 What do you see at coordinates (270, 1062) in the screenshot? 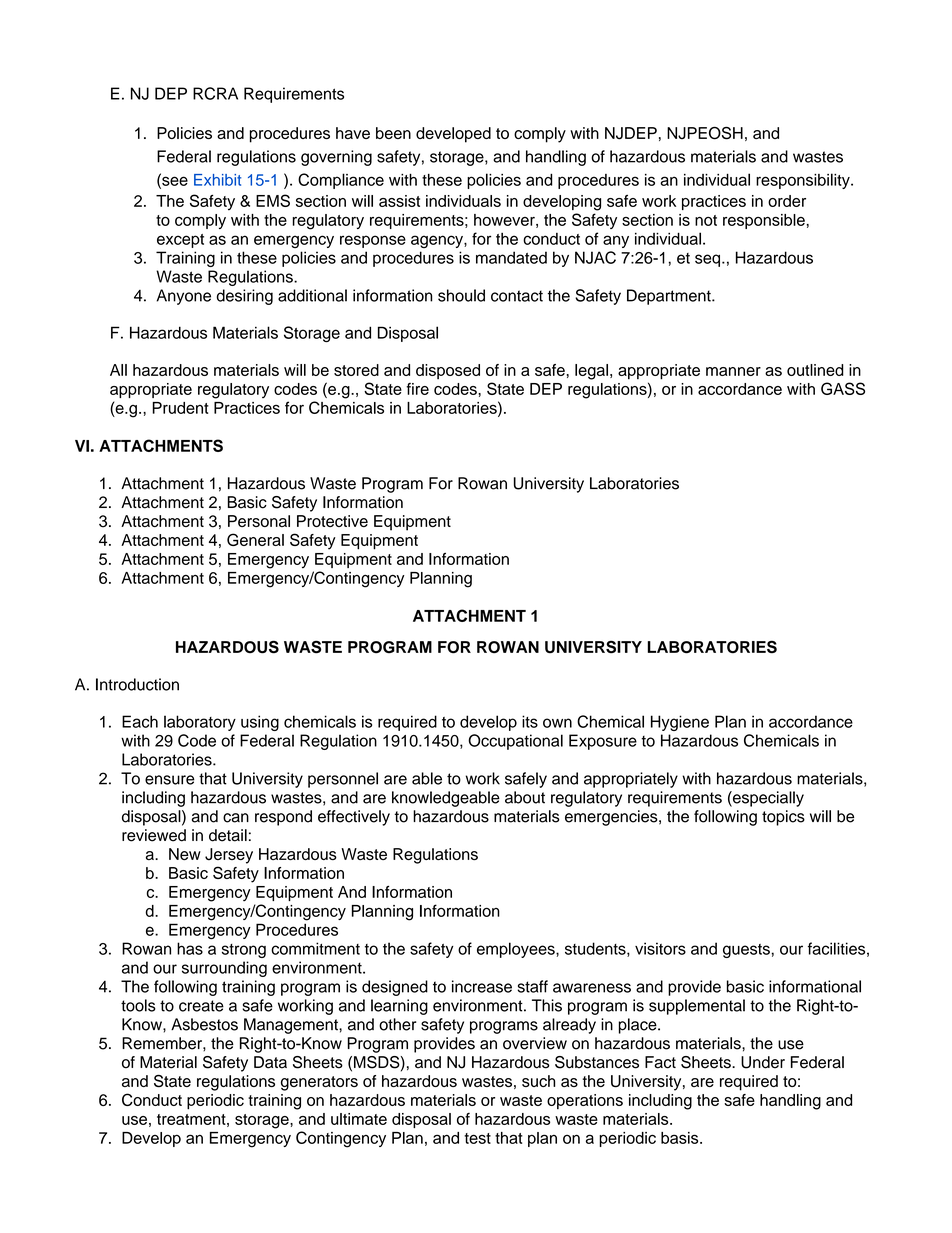
I see `Data` at bounding box center [270, 1062].
